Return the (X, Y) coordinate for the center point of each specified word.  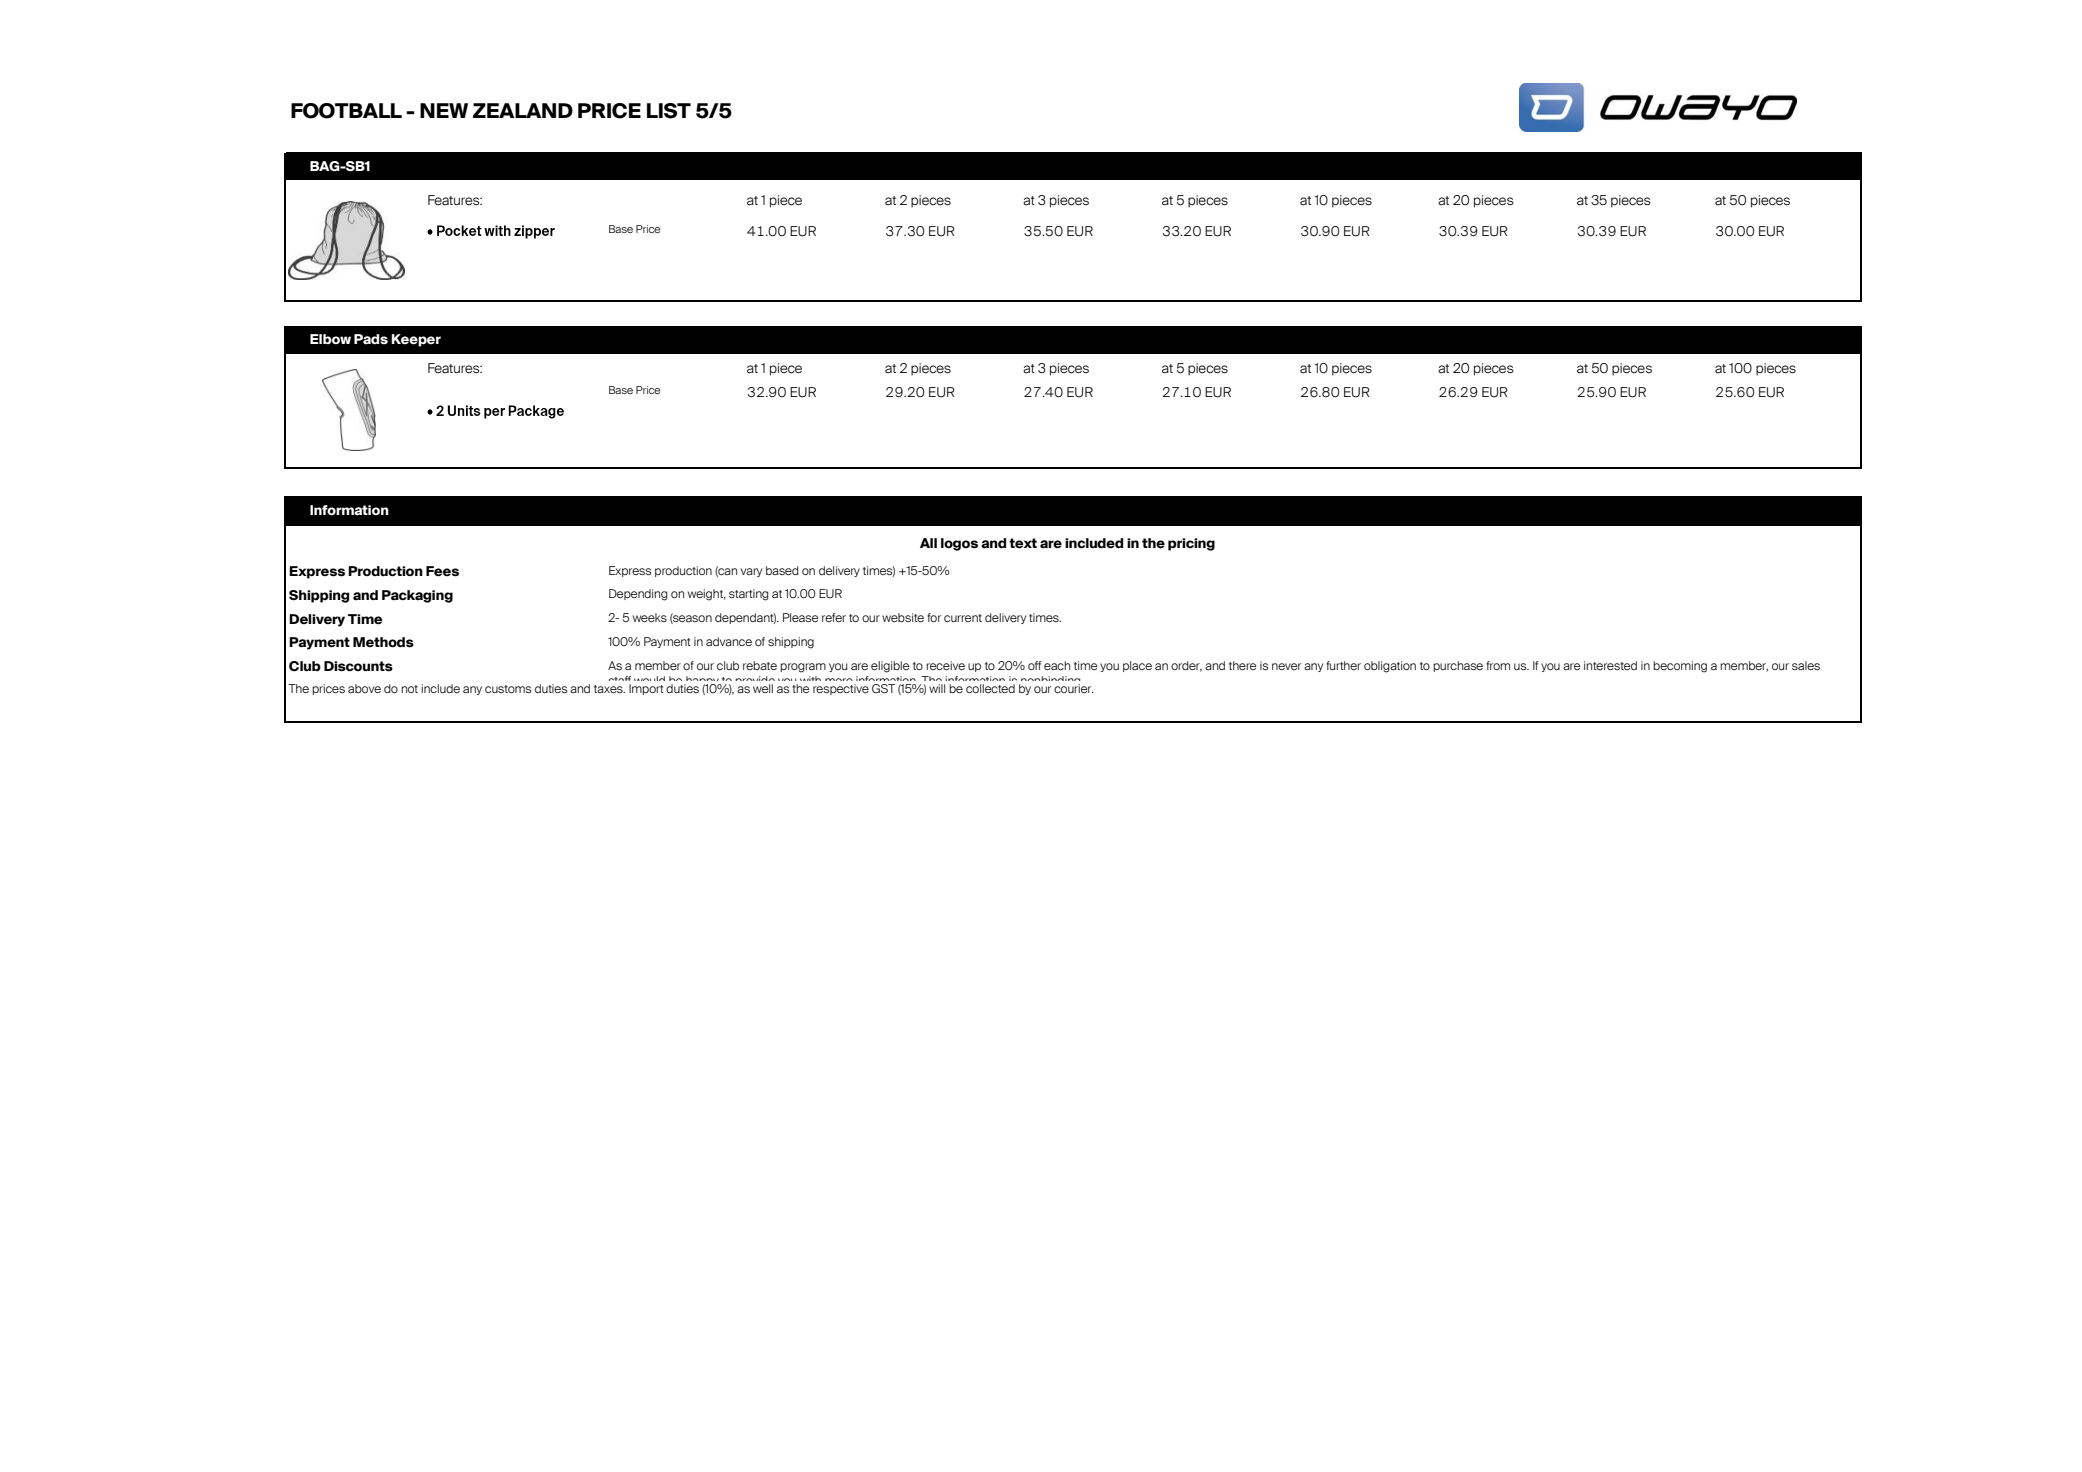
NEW (444, 110)
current (963, 618)
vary (751, 572)
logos (959, 544)
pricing (1191, 544)
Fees (442, 571)
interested (1610, 665)
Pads (371, 339)
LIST (669, 111)
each (1057, 665)
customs (508, 689)
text (1023, 543)
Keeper (416, 340)
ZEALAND (523, 110)
